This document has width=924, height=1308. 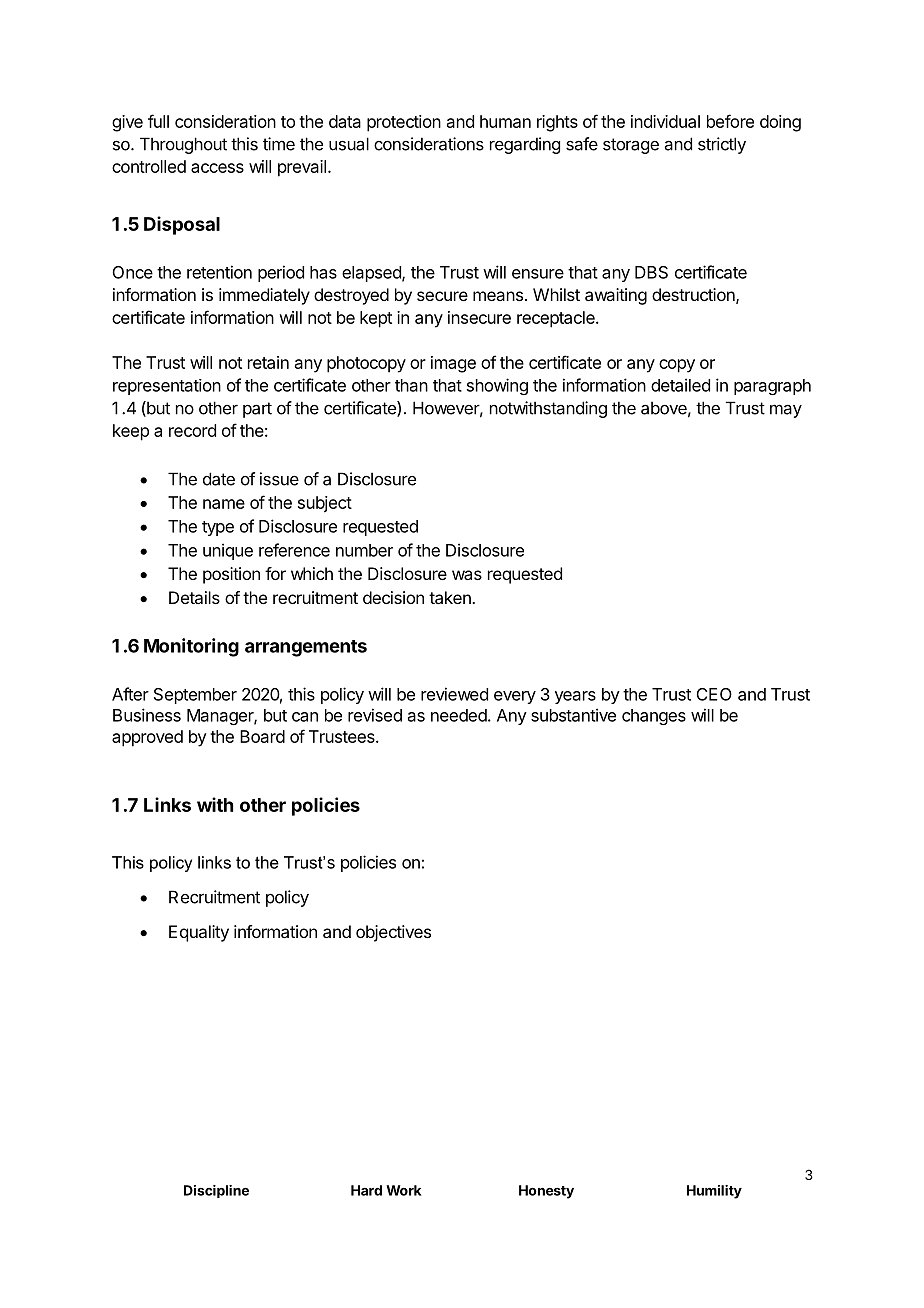 I want to click on Humility, so click(x=714, y=1192).
